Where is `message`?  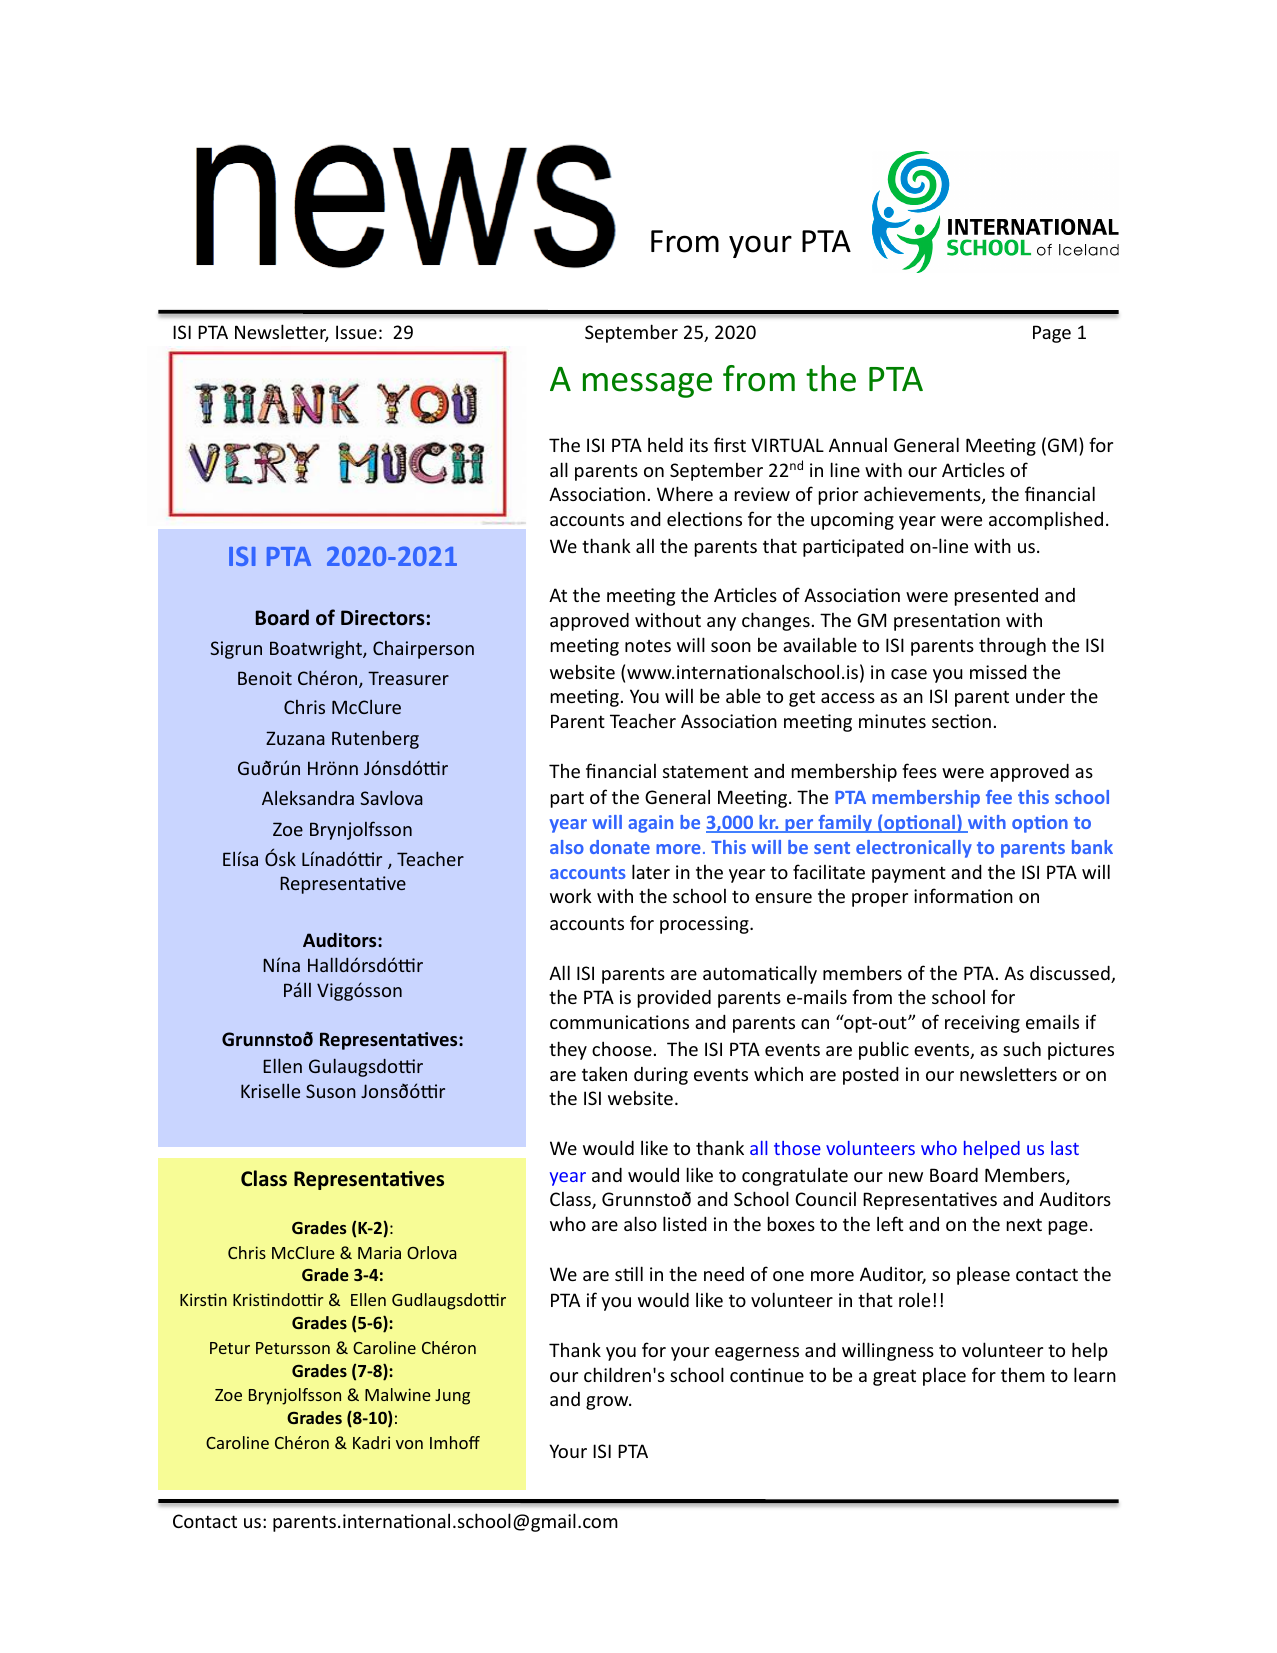 message is located at coordinates (647, 385).
